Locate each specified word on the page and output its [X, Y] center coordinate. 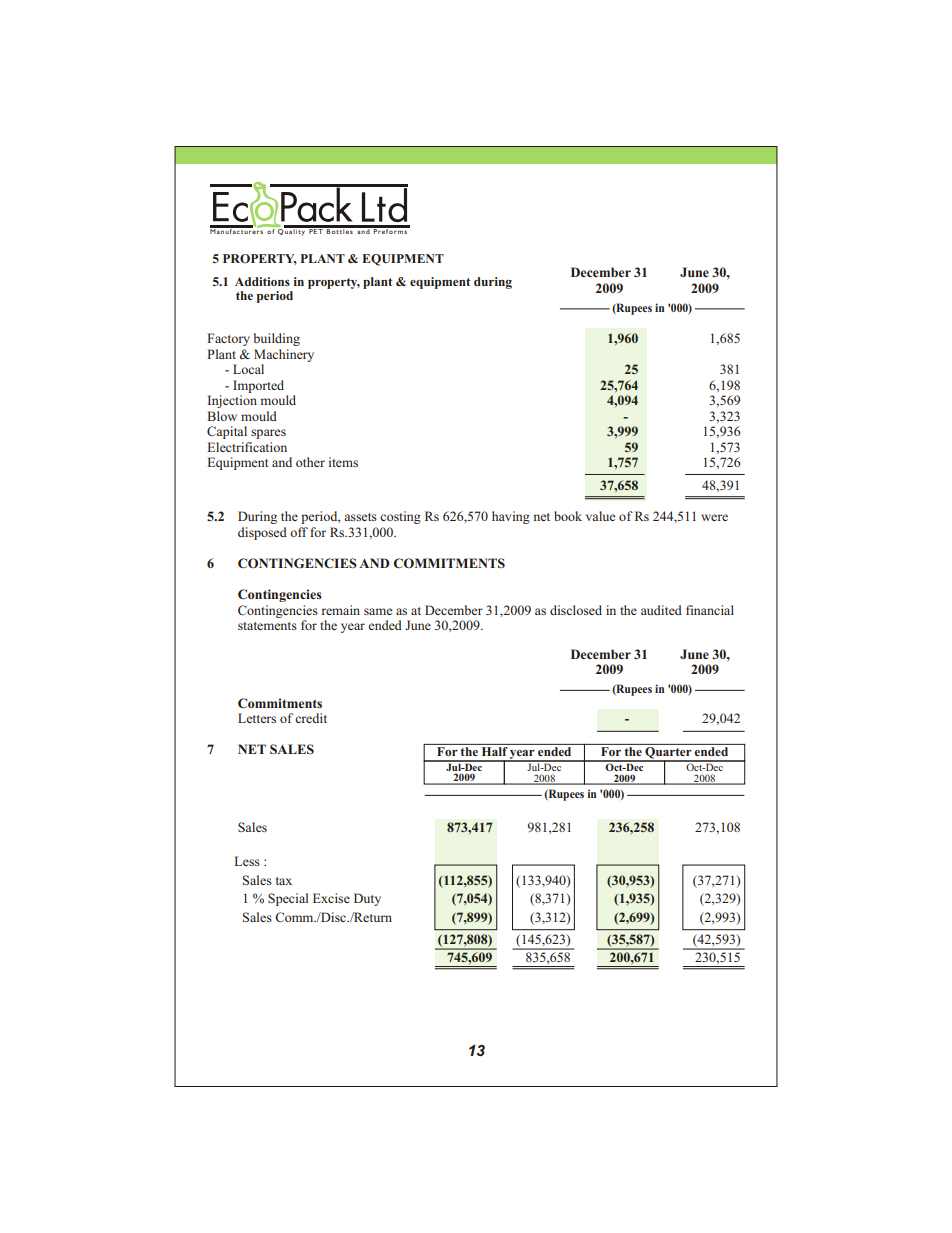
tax [284, 881]
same [378, 611]
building [277, 339]
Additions [262, 281]
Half [494, 750]
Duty [367, 899]
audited [661, 610]
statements [267, 626]
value [600, 516]
